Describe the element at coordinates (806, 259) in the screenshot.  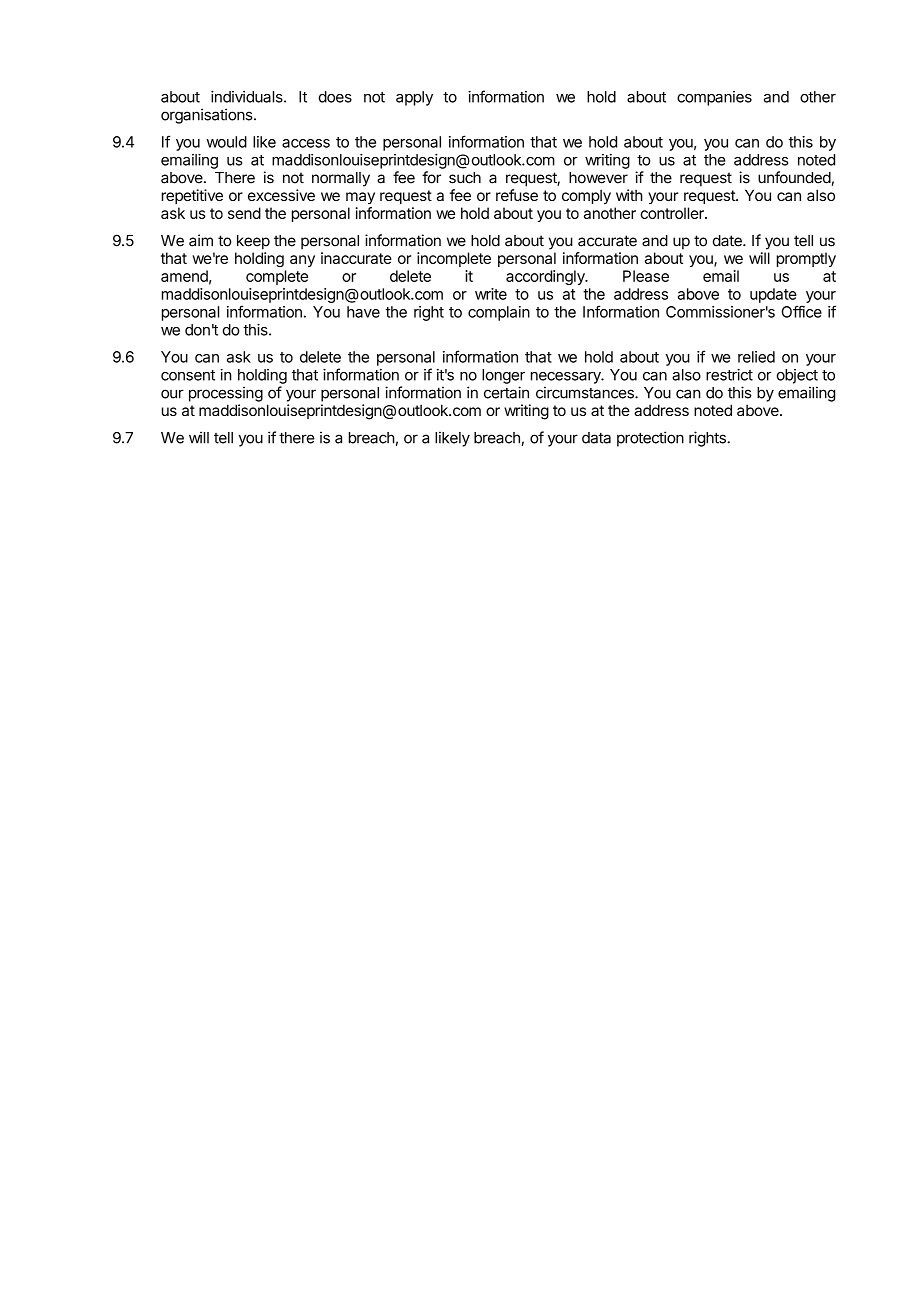
I see `promptly` at that location.
